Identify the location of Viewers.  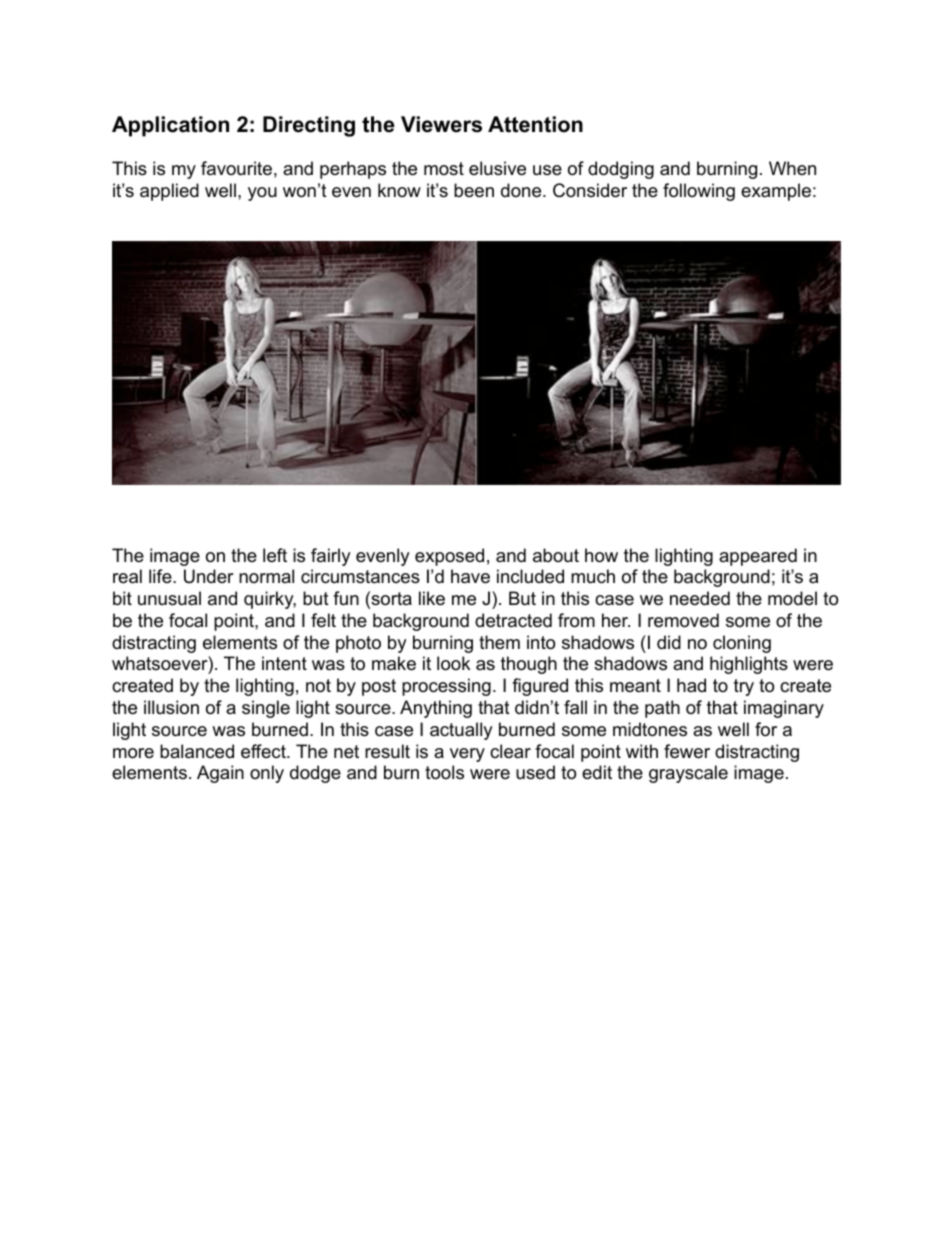
(441, 124).
